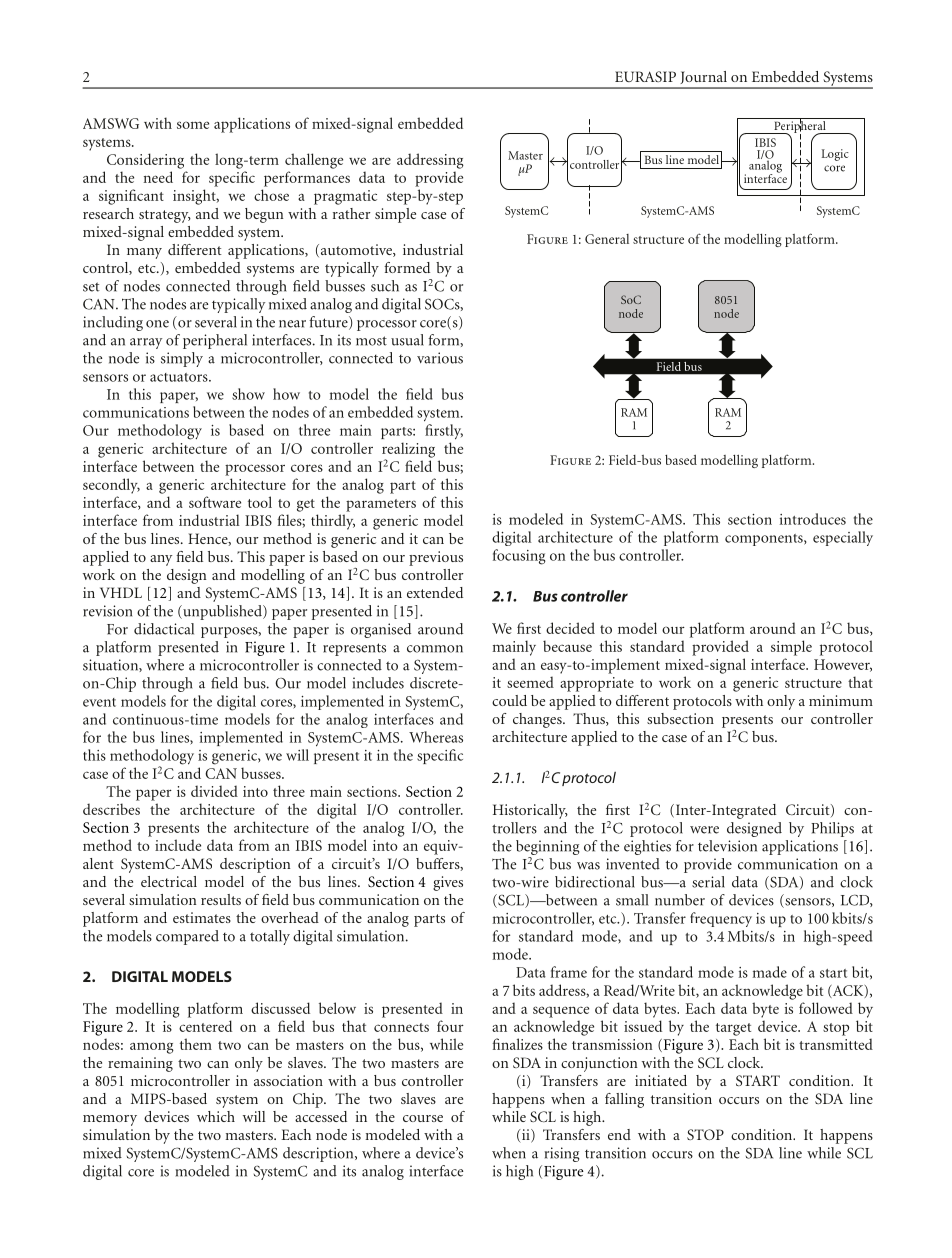  Describe the element at coordinates (813, 519) in the page. I see `introduces` at that location.
